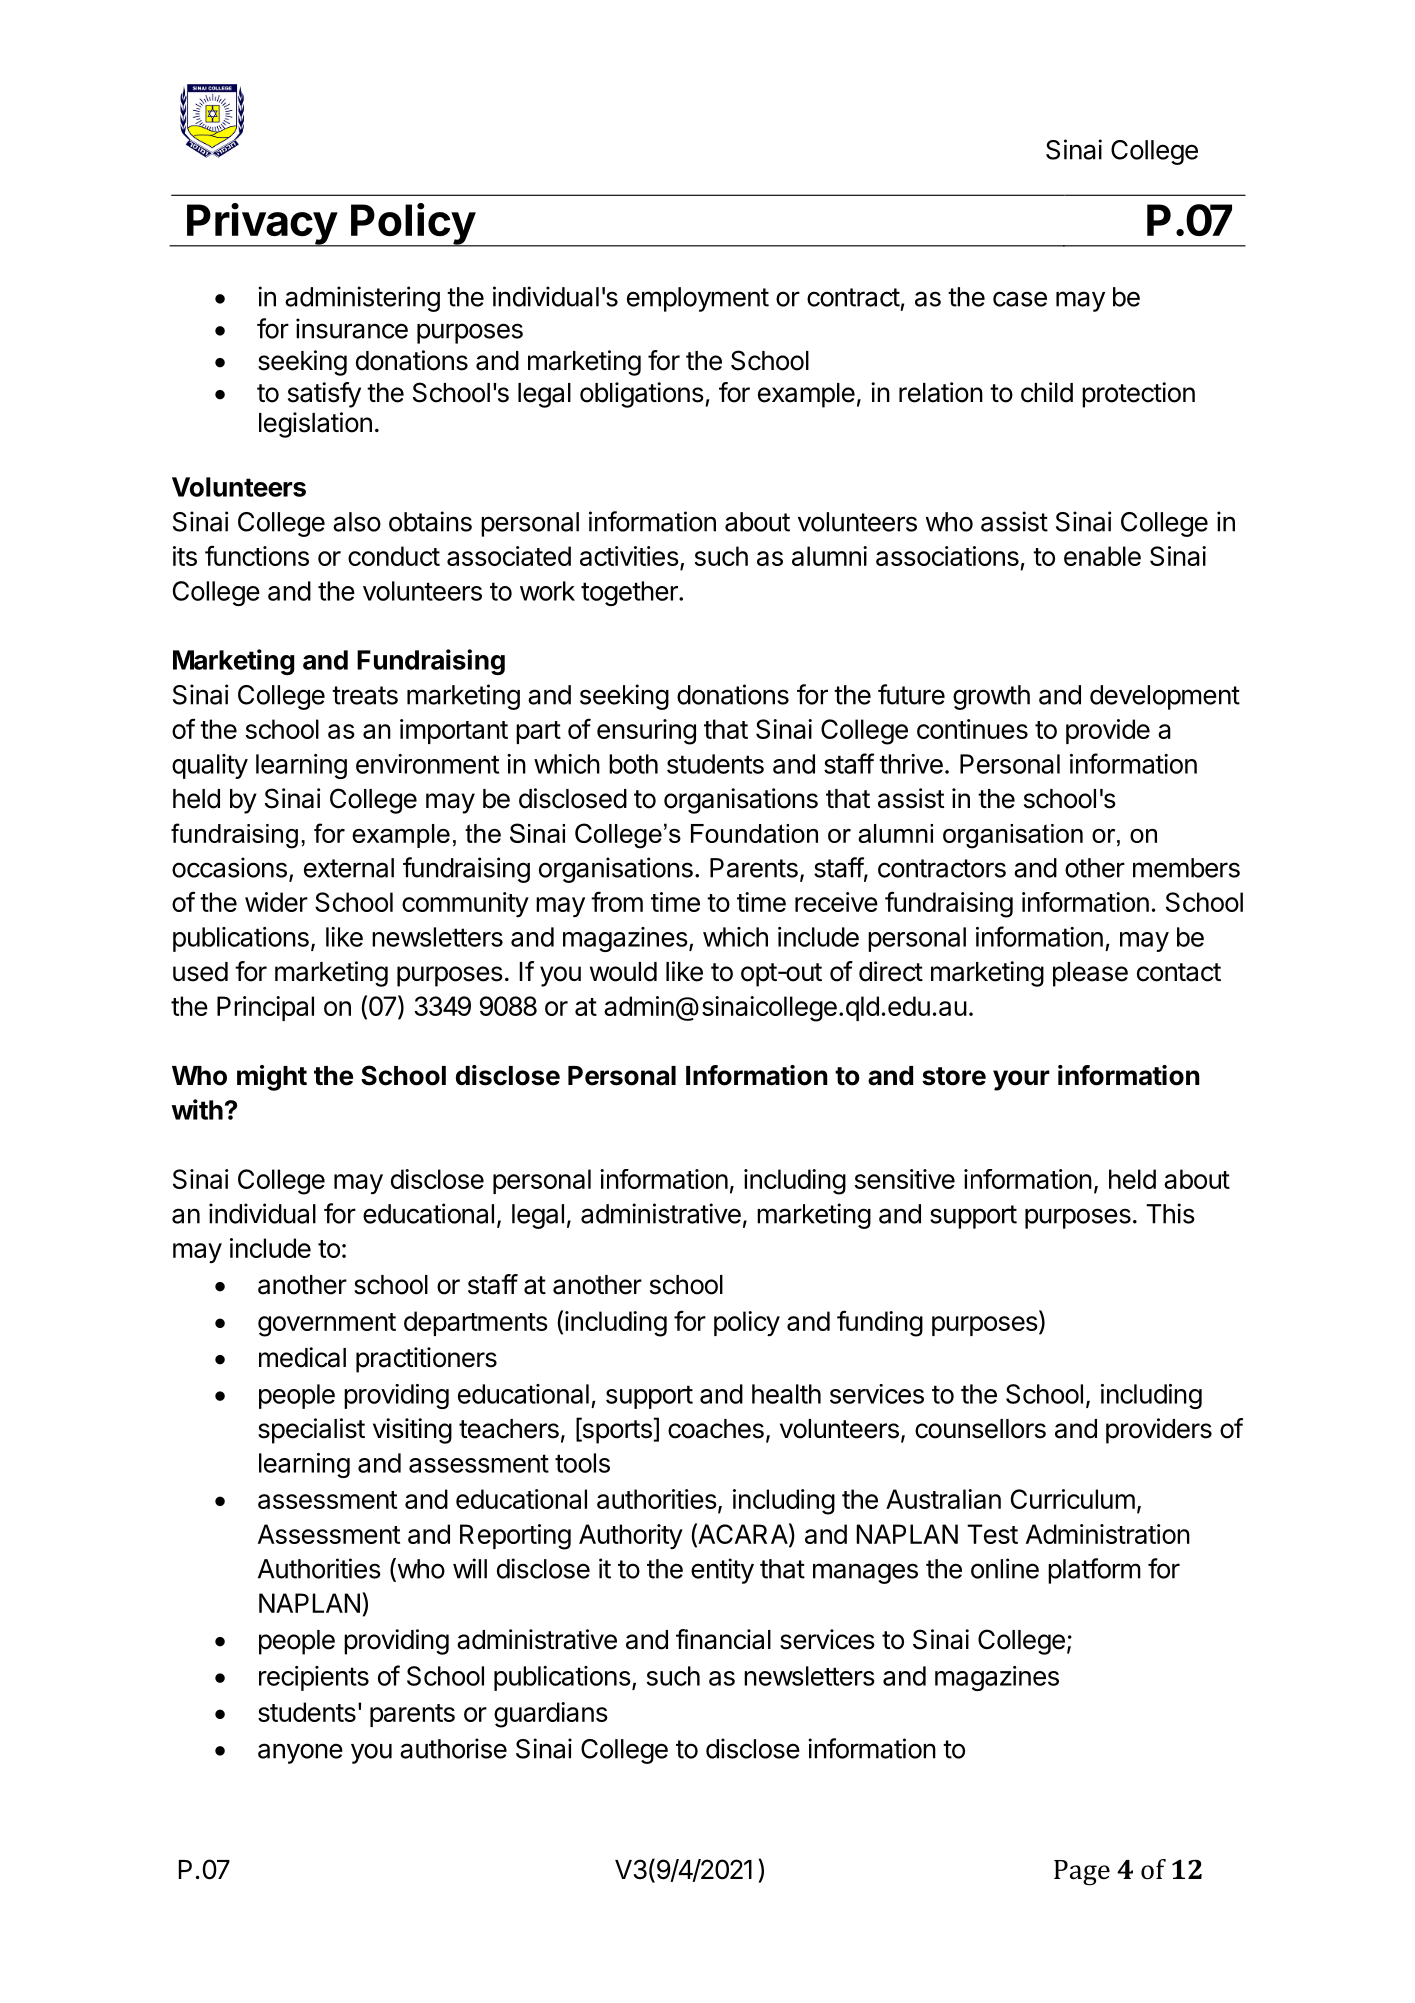 The width and height of the screenshot is (1415, 2003). Describe the element at coordinates (1020, 299) in the screenshot. I see `case` at that location.
